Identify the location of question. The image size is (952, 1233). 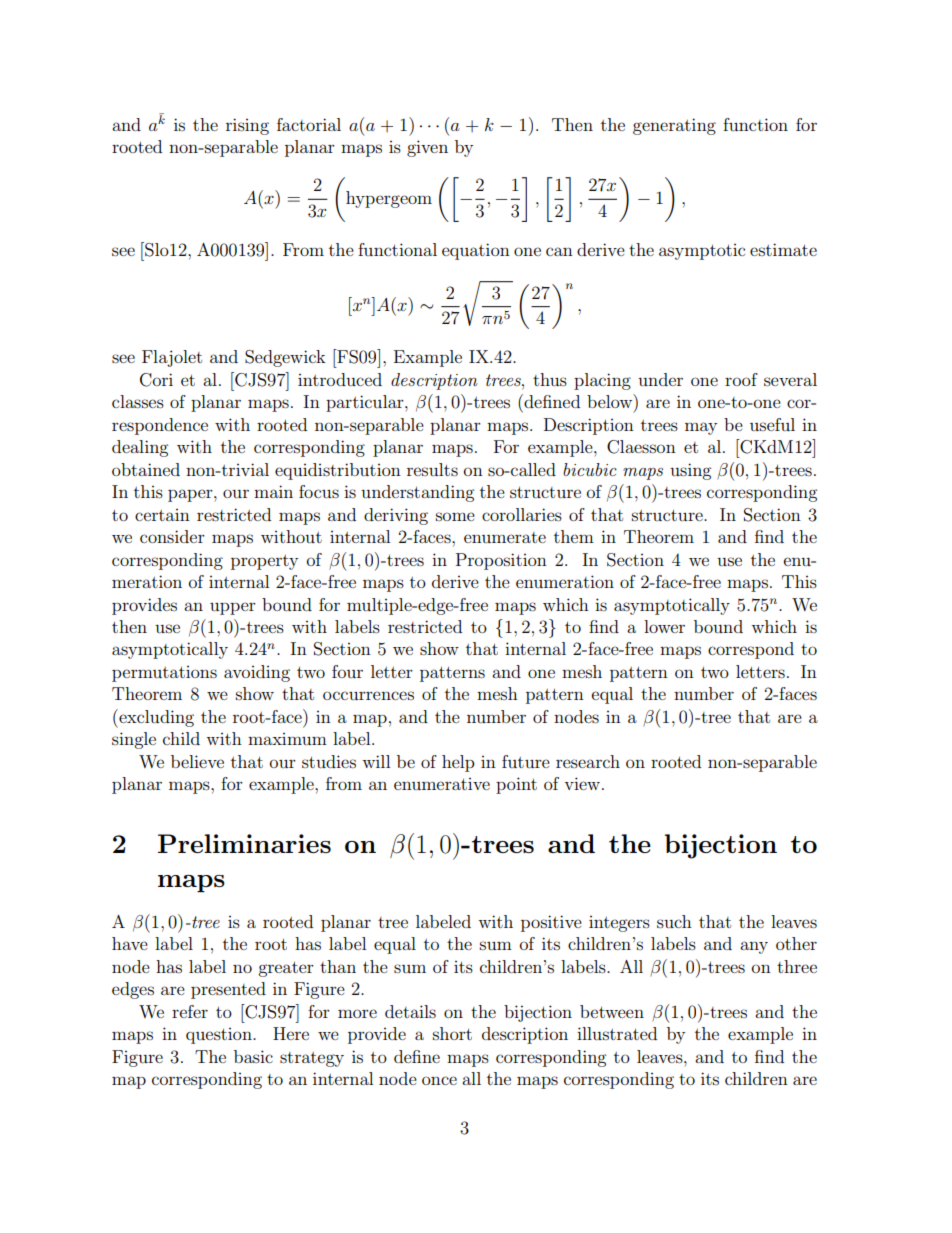
(220, 1036).
